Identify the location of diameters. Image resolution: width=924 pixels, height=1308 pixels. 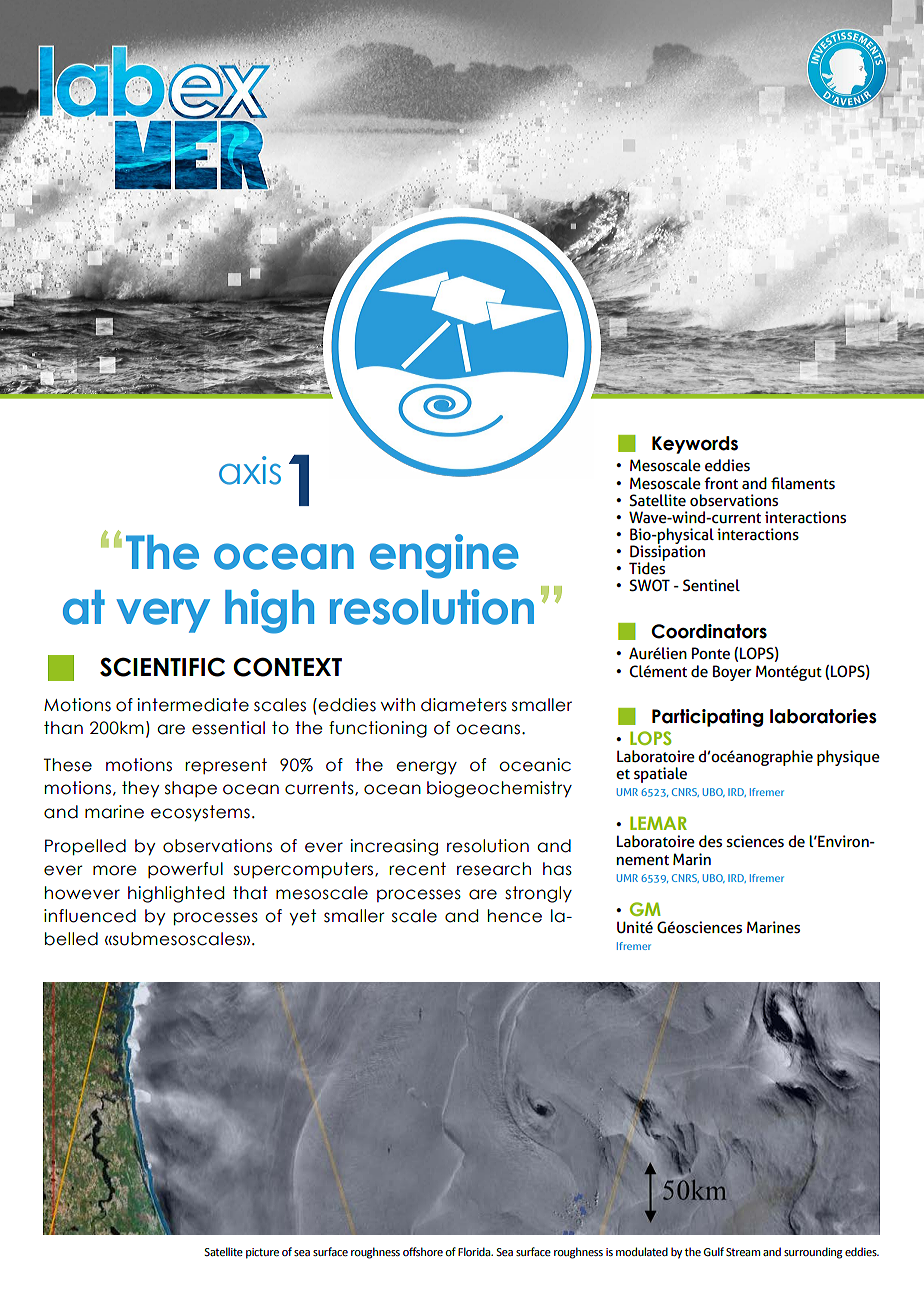
(464, 705).
